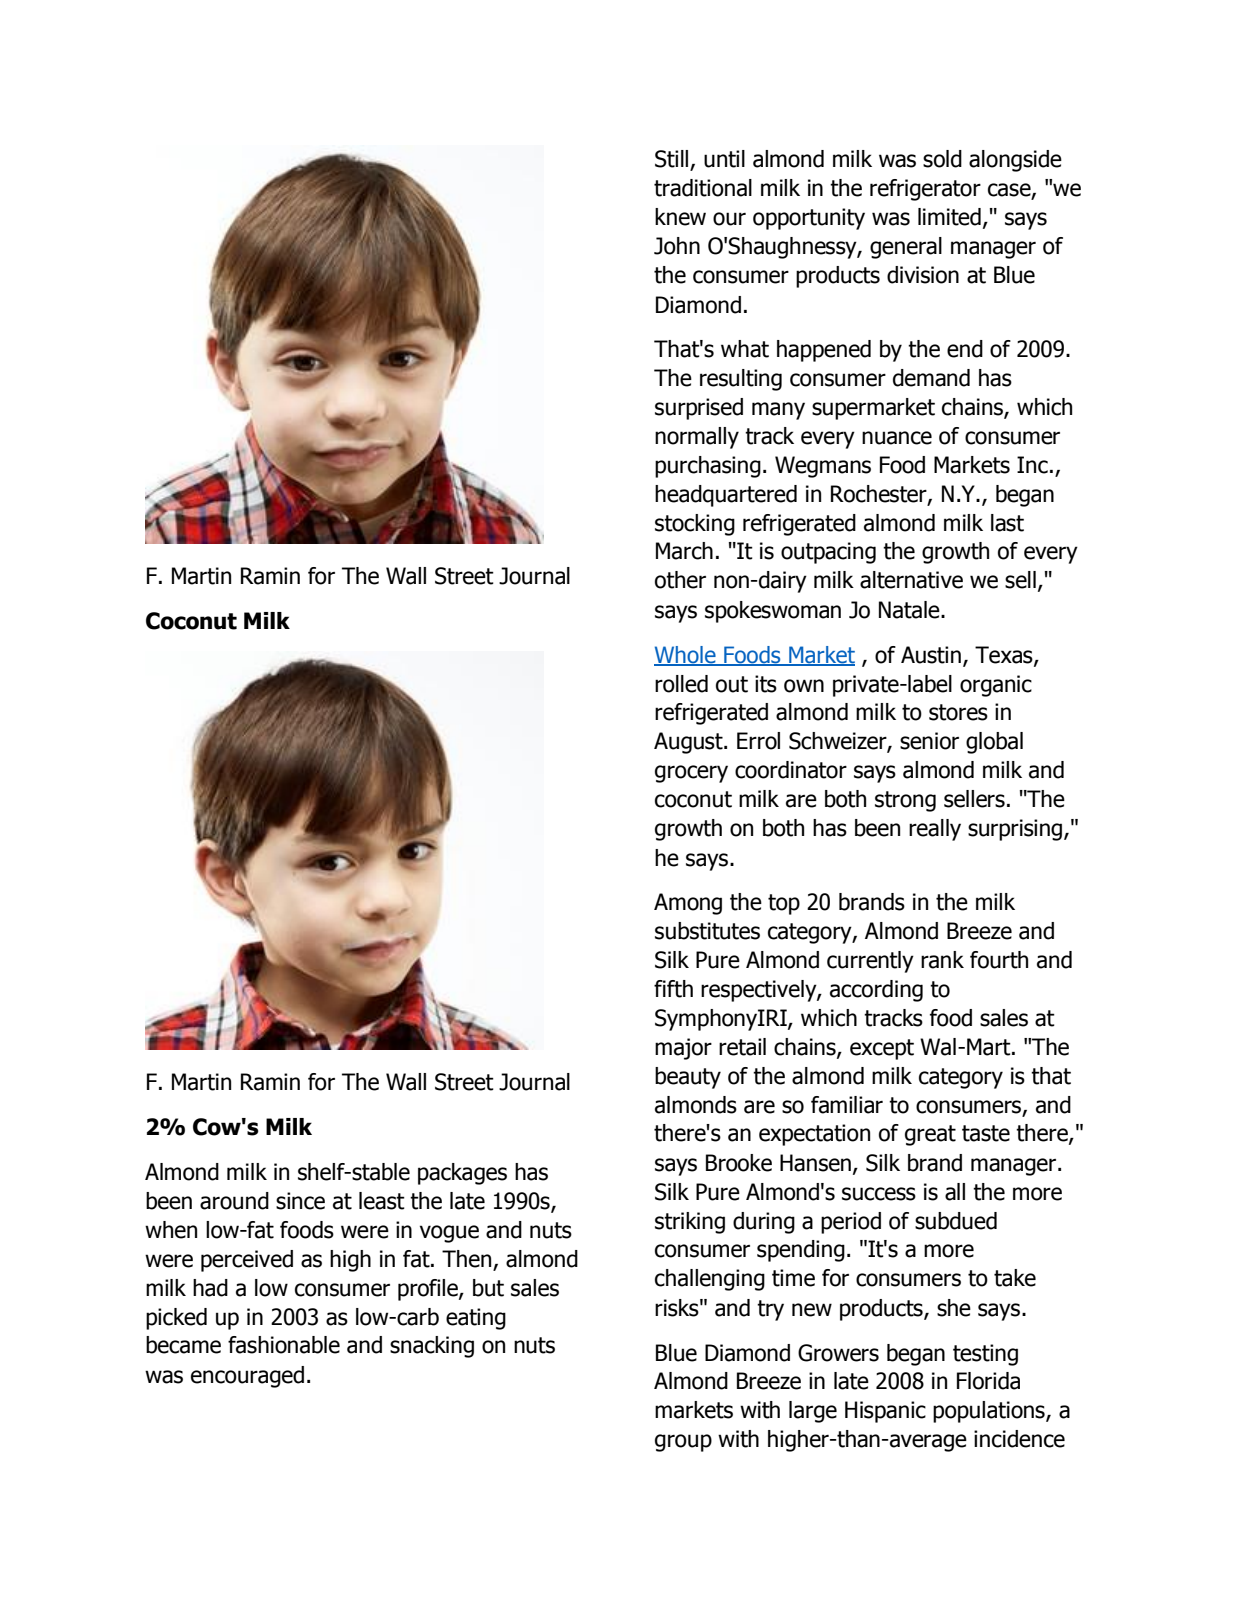 The height and width of the document is (1599, 1236). I want to click on knew, so click(680, 217).
